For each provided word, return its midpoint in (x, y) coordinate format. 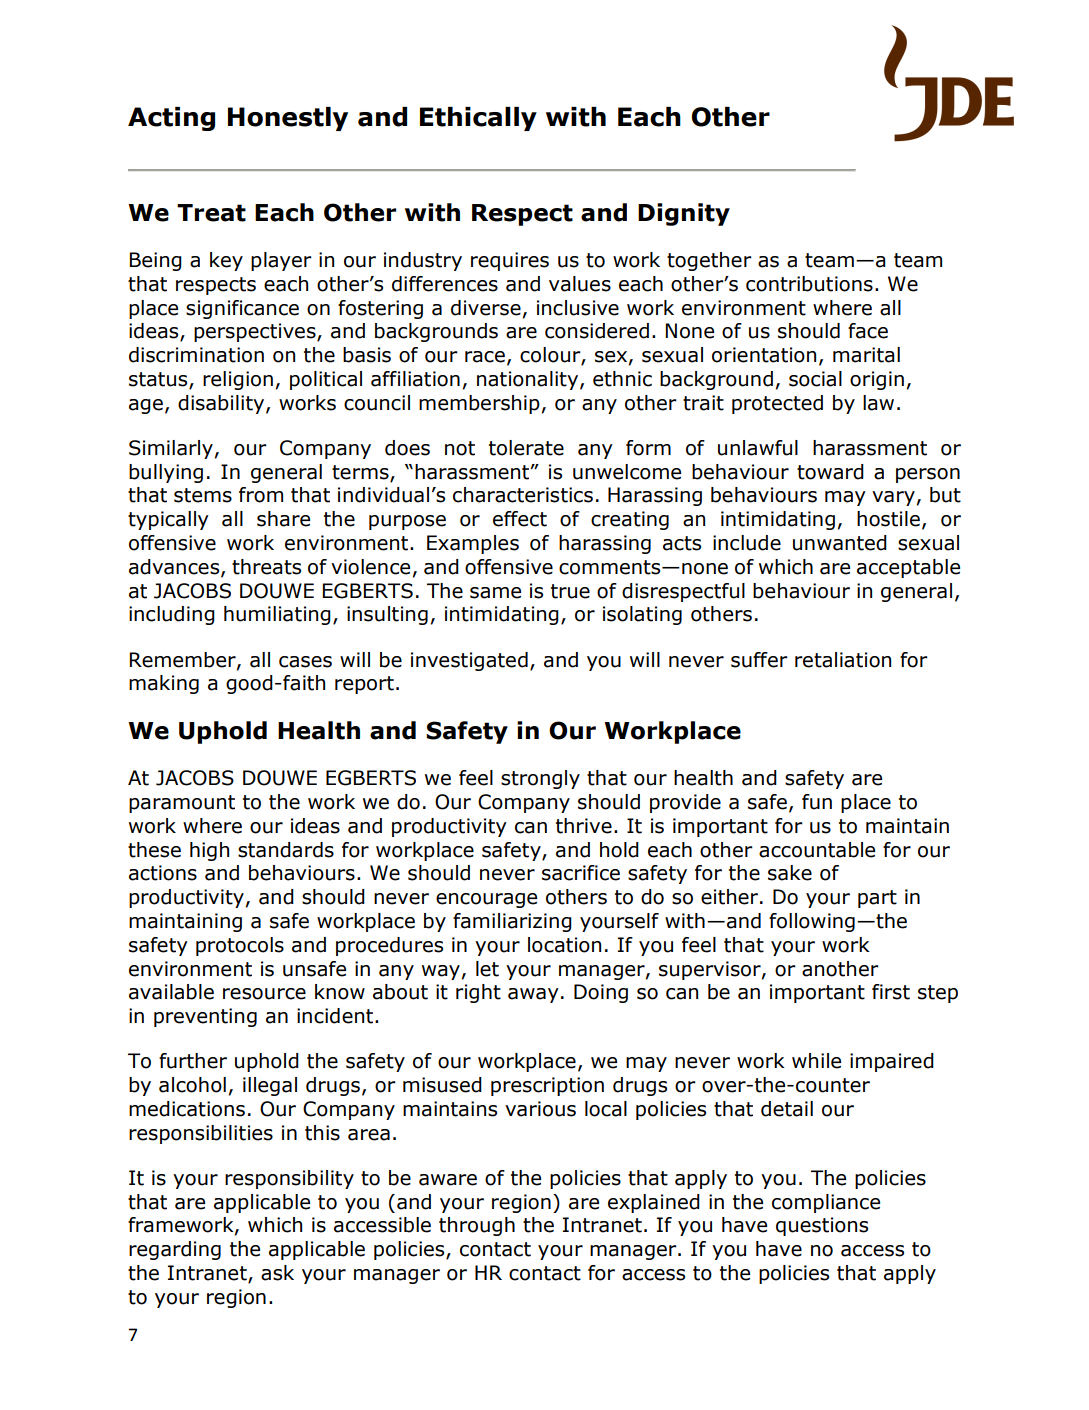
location (564, 945)
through (477, 1226)
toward (830, 472)
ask (277, 1273)
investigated (469, 661)
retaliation (843, 660)
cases (305, 662)
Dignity (684, 214)
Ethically (478, 119)
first (891, 992)
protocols (240, 946)
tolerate (526, 448)
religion (238, 380)
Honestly (288, 119)
